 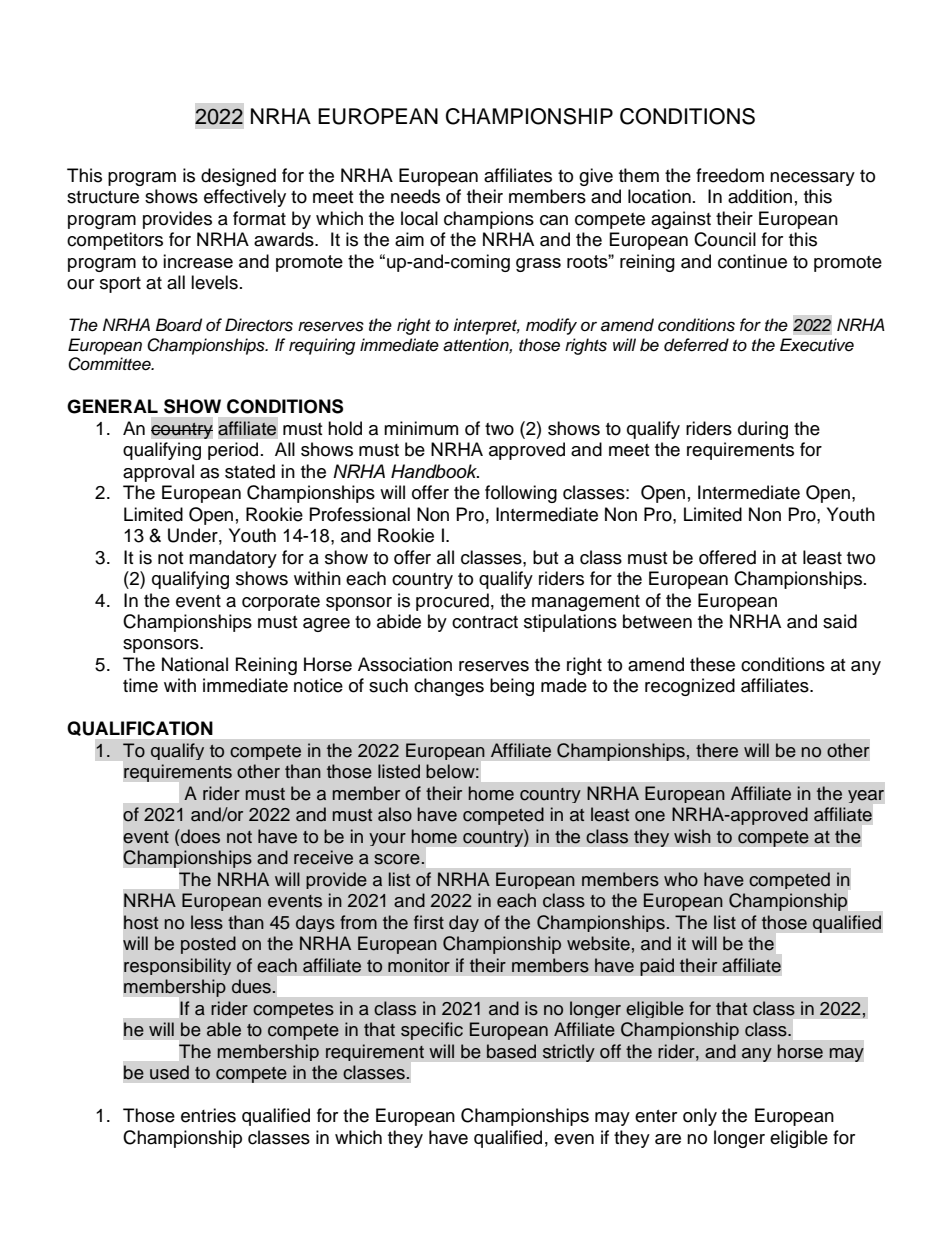 I want to click on these, so click(x=712, y=664).
